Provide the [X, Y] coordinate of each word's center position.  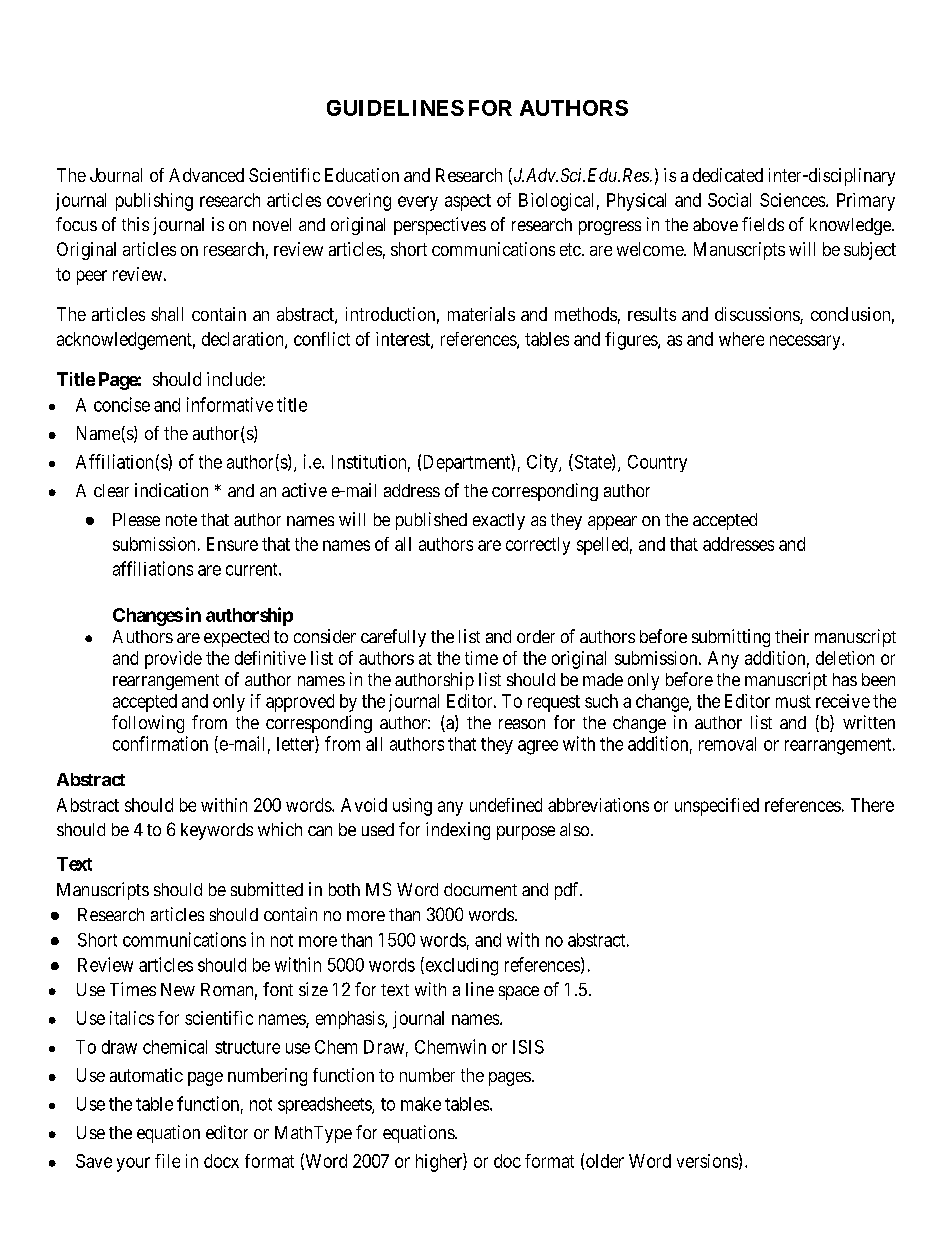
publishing [154, 202]
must [793, 701]
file [167, 1161]
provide [173, 660]
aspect [468, 202]
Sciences [792, 200]
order [536, 636]
